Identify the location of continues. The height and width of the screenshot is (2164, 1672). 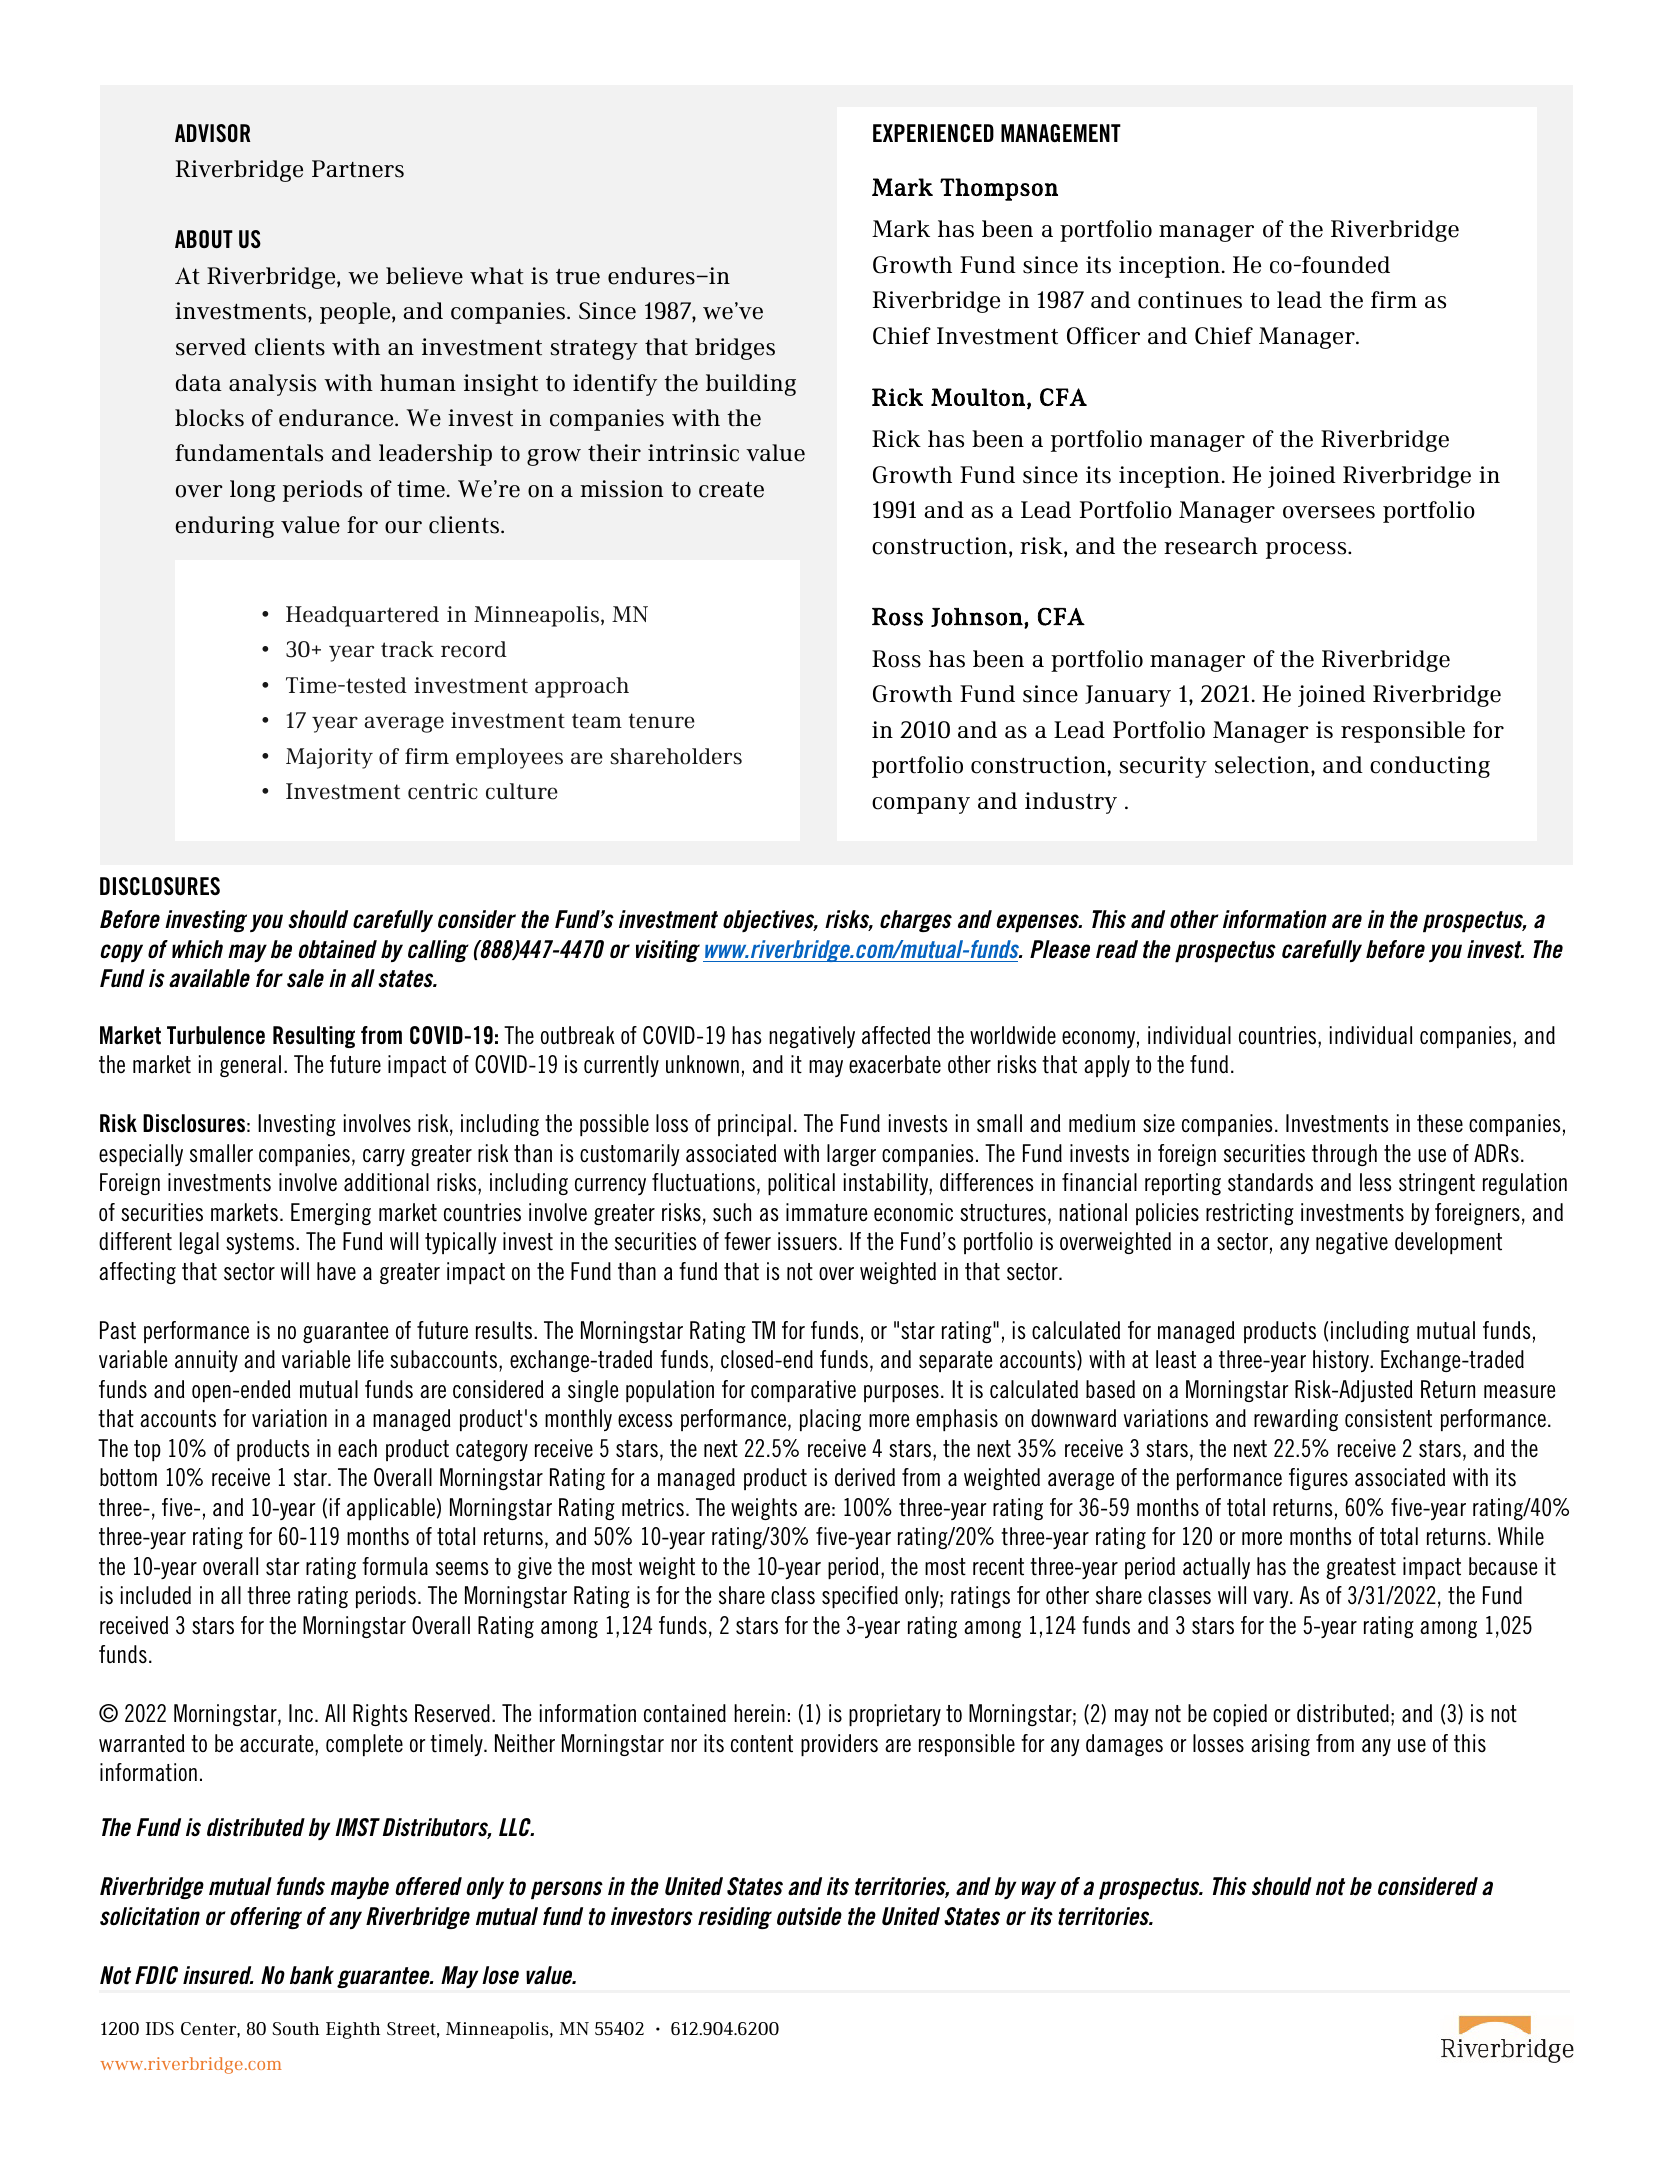
(1190, 300).
